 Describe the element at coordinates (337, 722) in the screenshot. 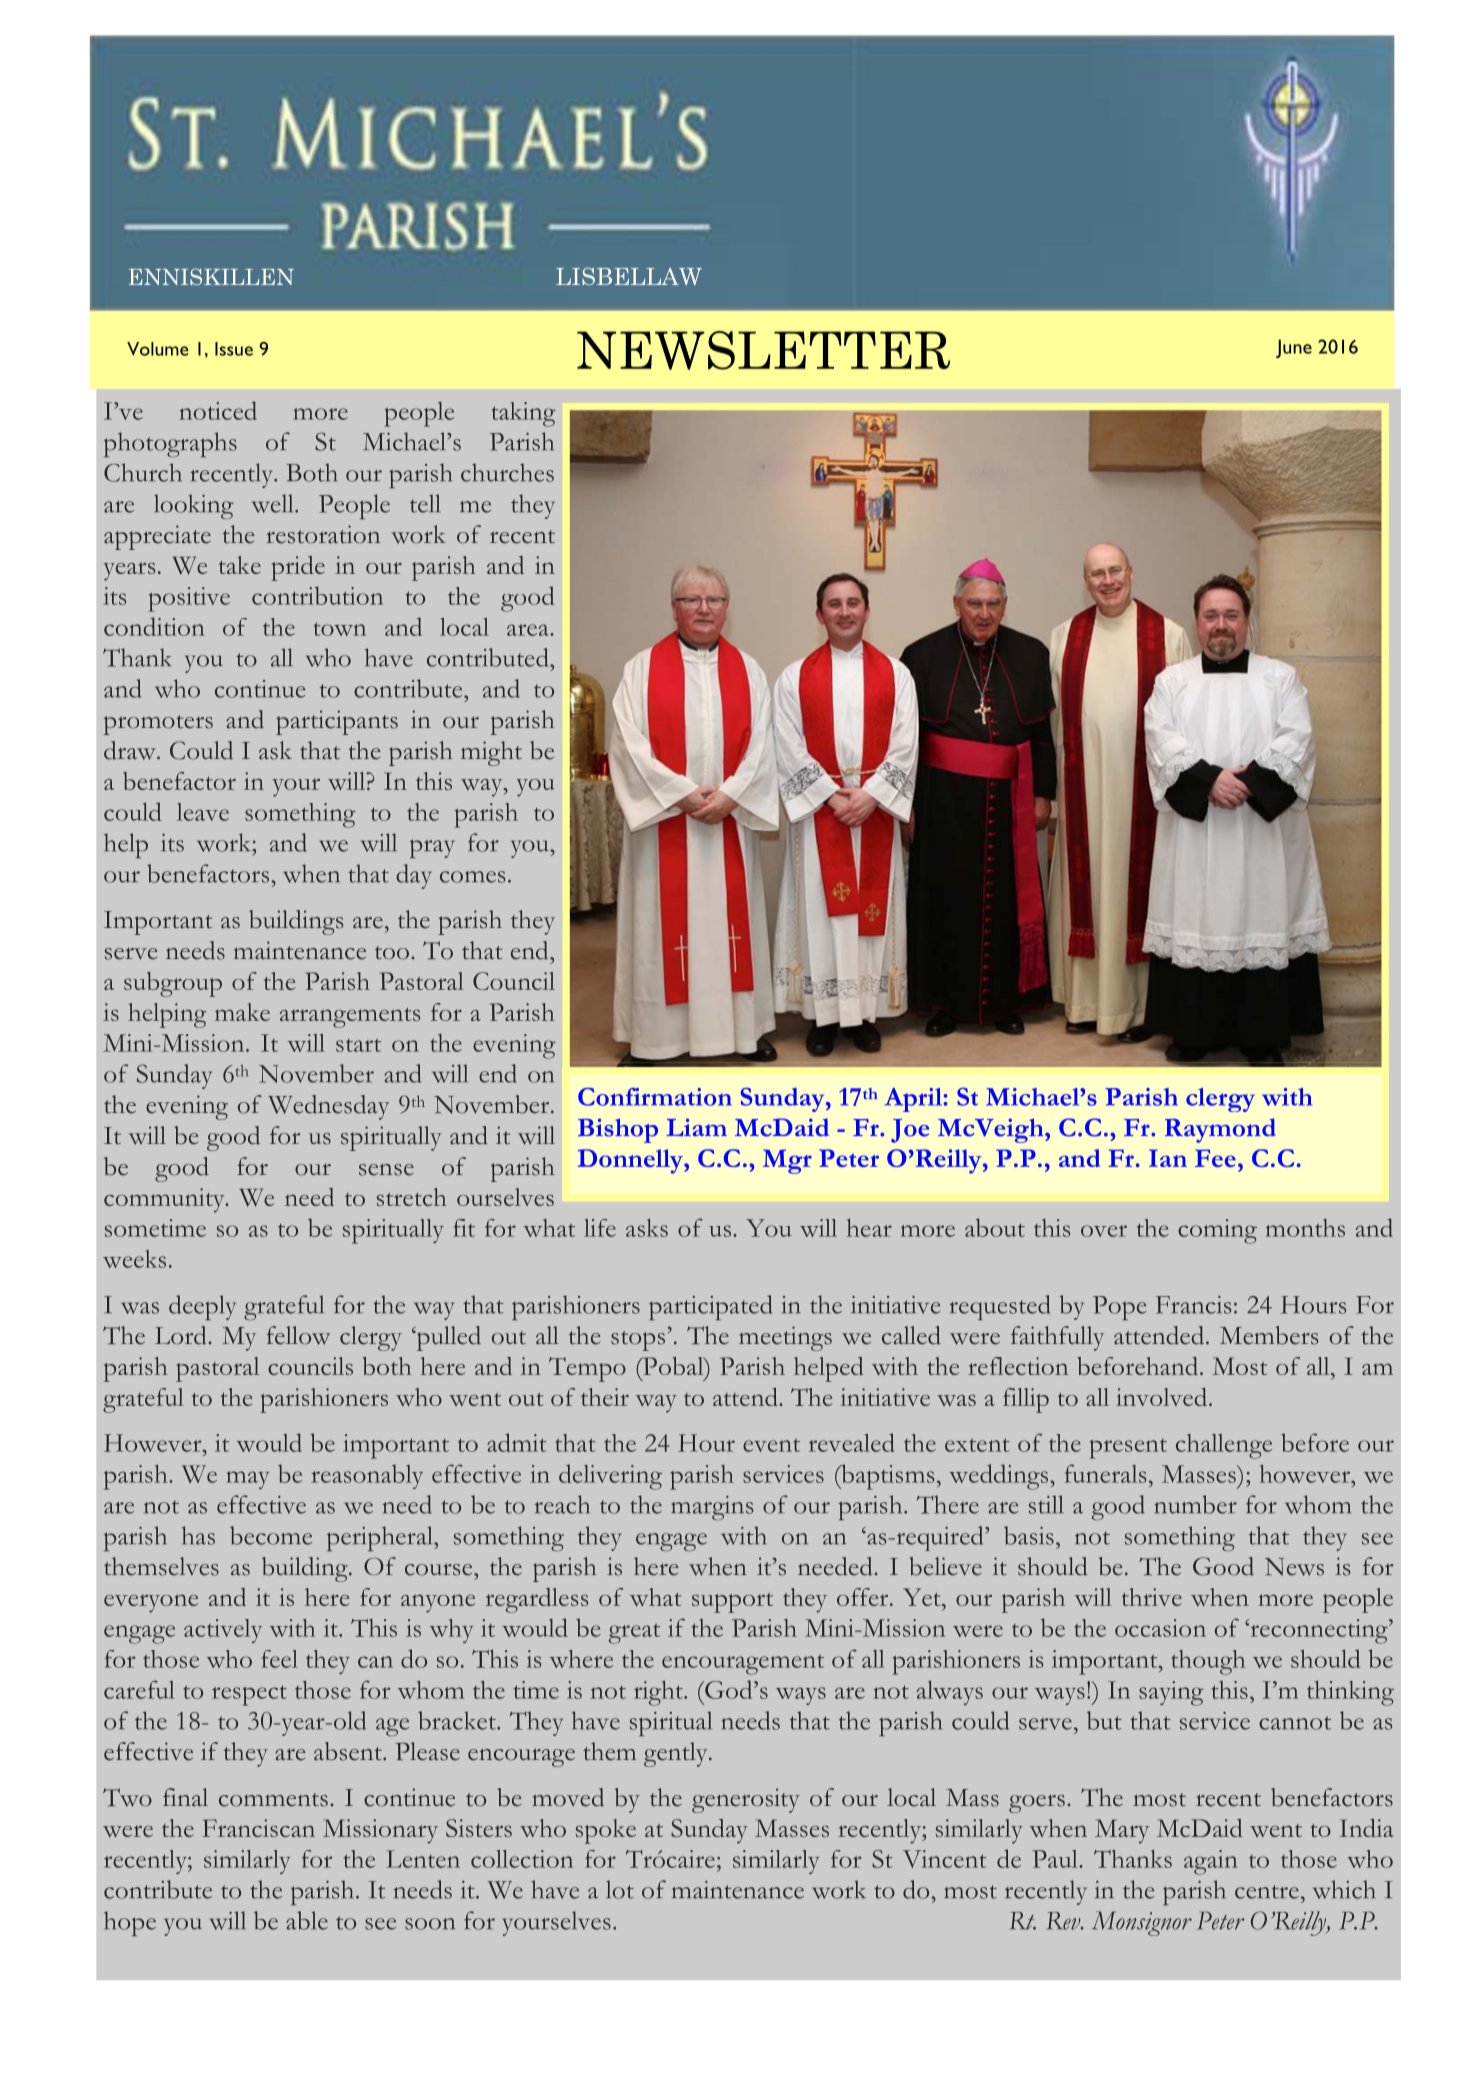

I see `participants` at that location.
